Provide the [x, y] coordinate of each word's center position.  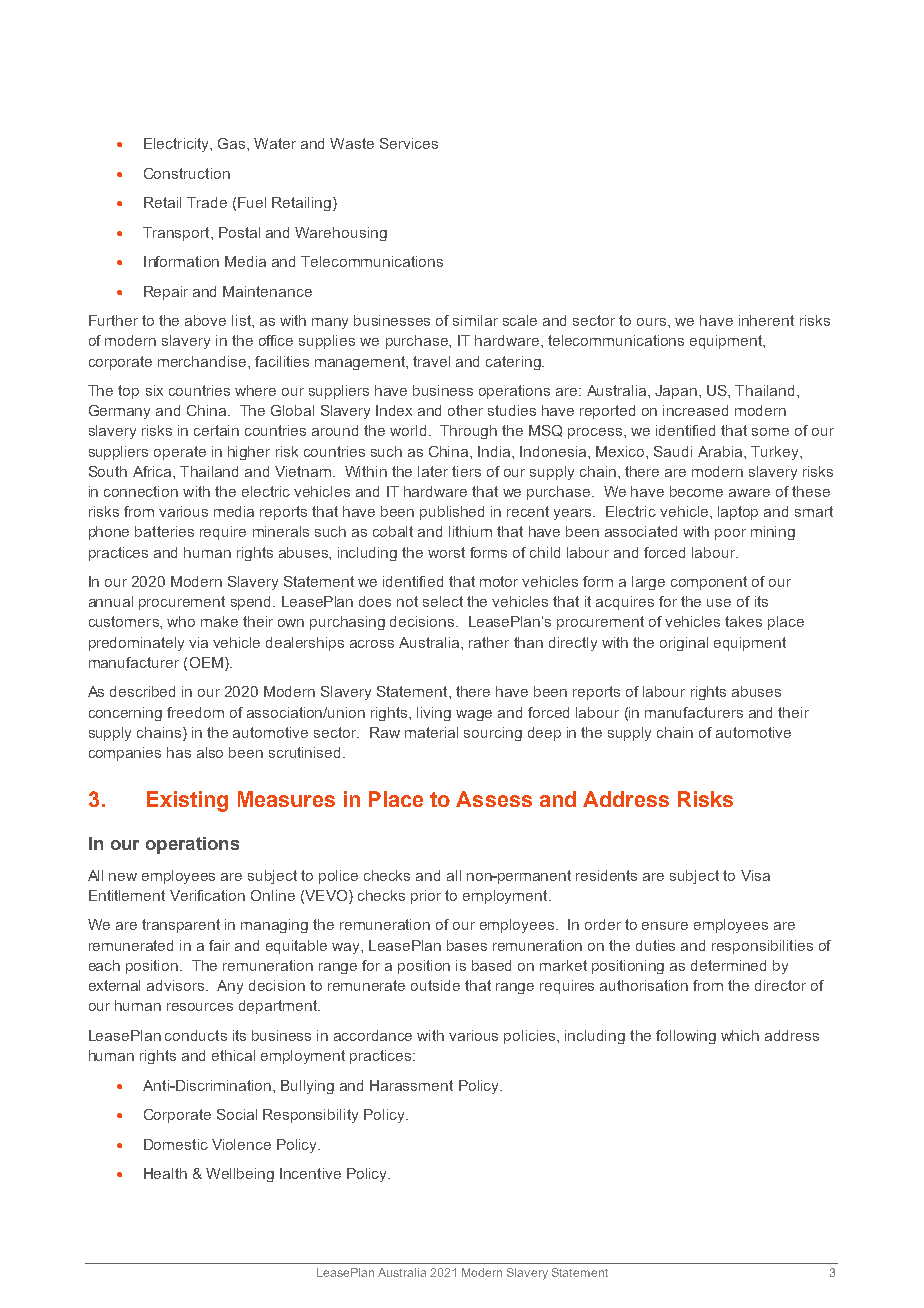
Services [409, 143]
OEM [206, 662]
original [684, 644]
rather [489, 642]
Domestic [176, 1144]
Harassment [411, 1085]
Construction [187, 173]
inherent [766, 320]
